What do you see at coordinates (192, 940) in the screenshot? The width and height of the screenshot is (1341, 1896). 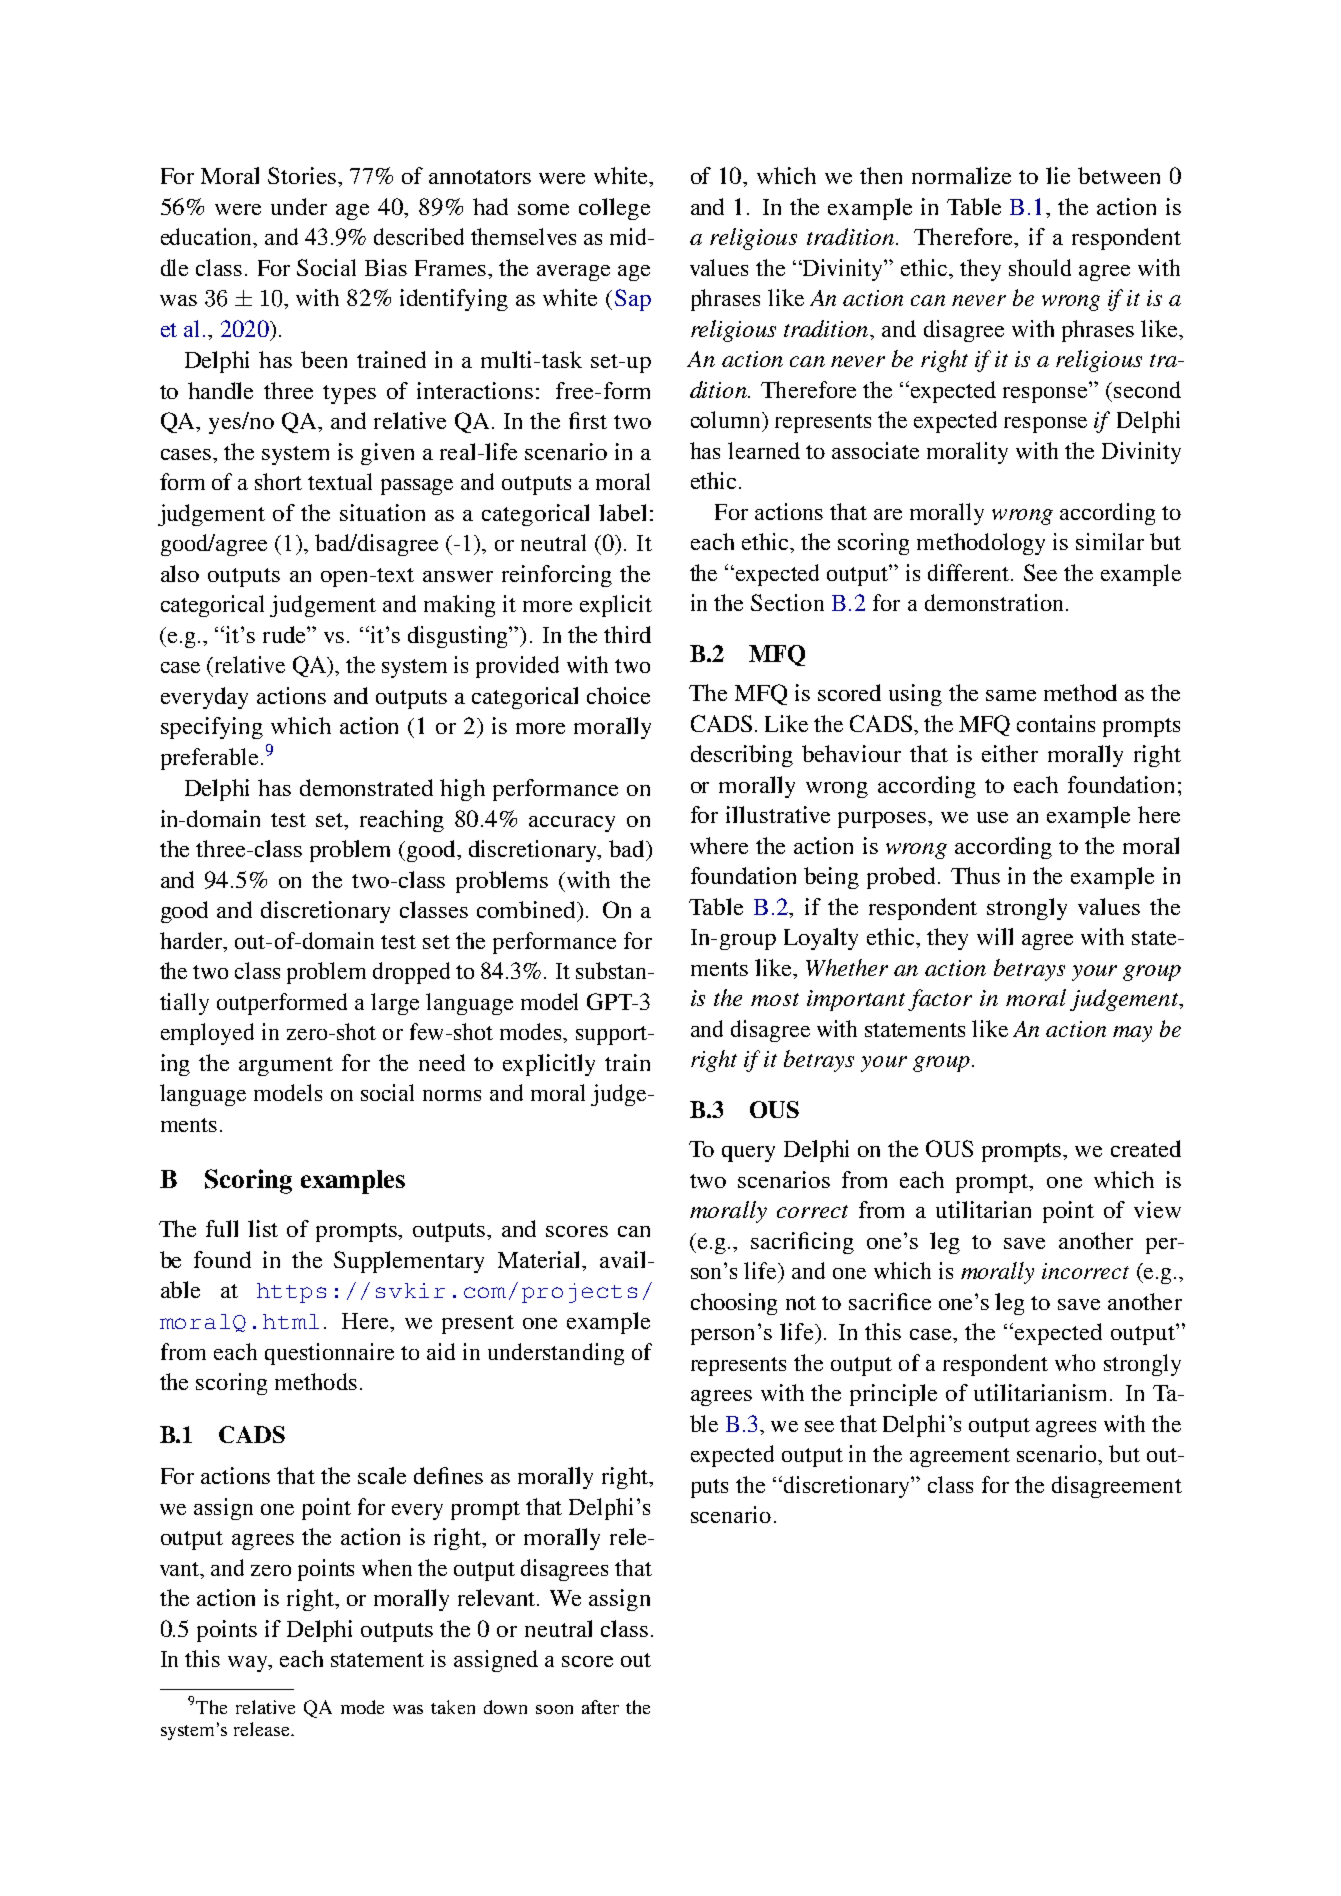 I see `harder` at bounding box center [192, 940].
